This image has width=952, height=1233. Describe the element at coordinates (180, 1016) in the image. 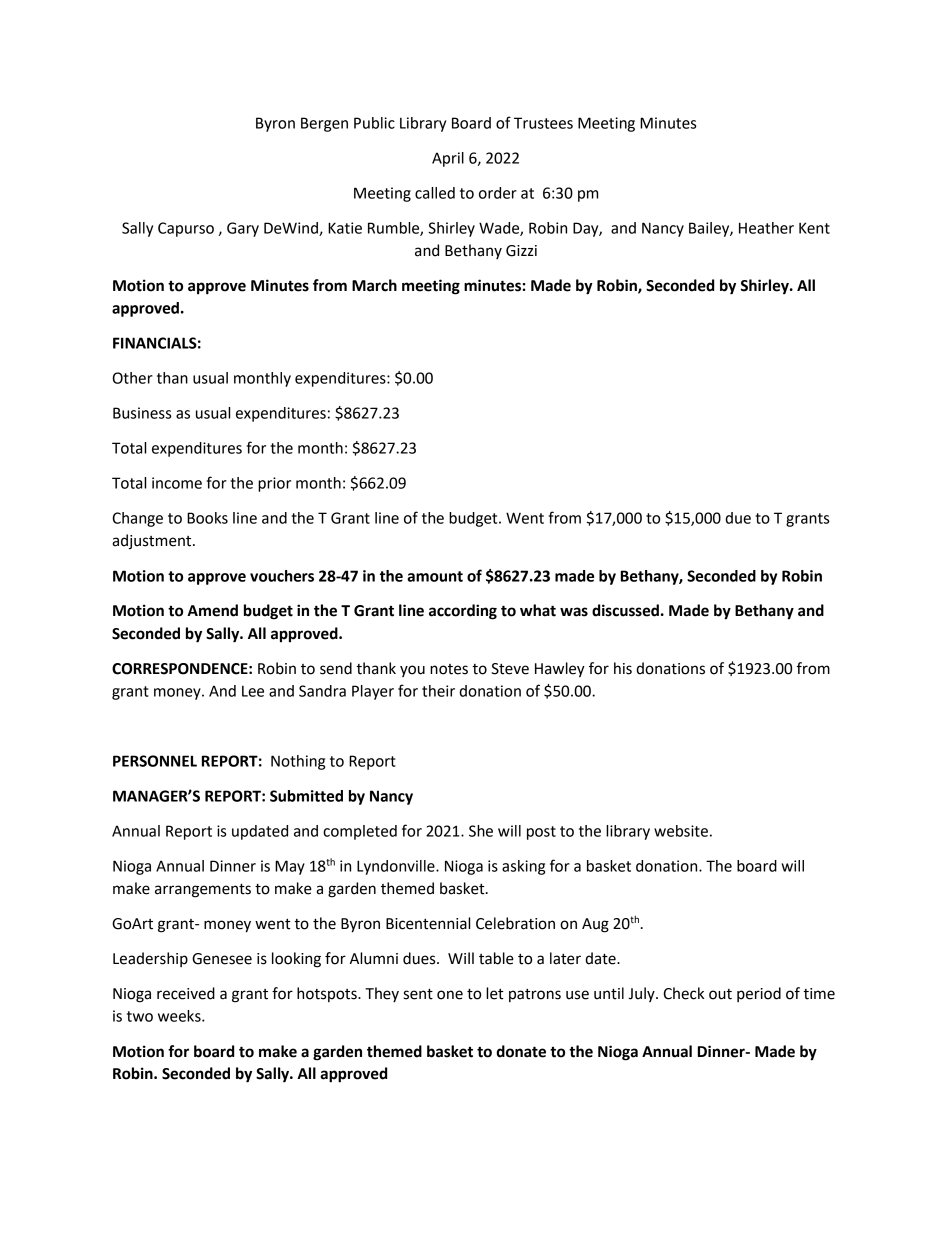

I see `weeks` at that location.
